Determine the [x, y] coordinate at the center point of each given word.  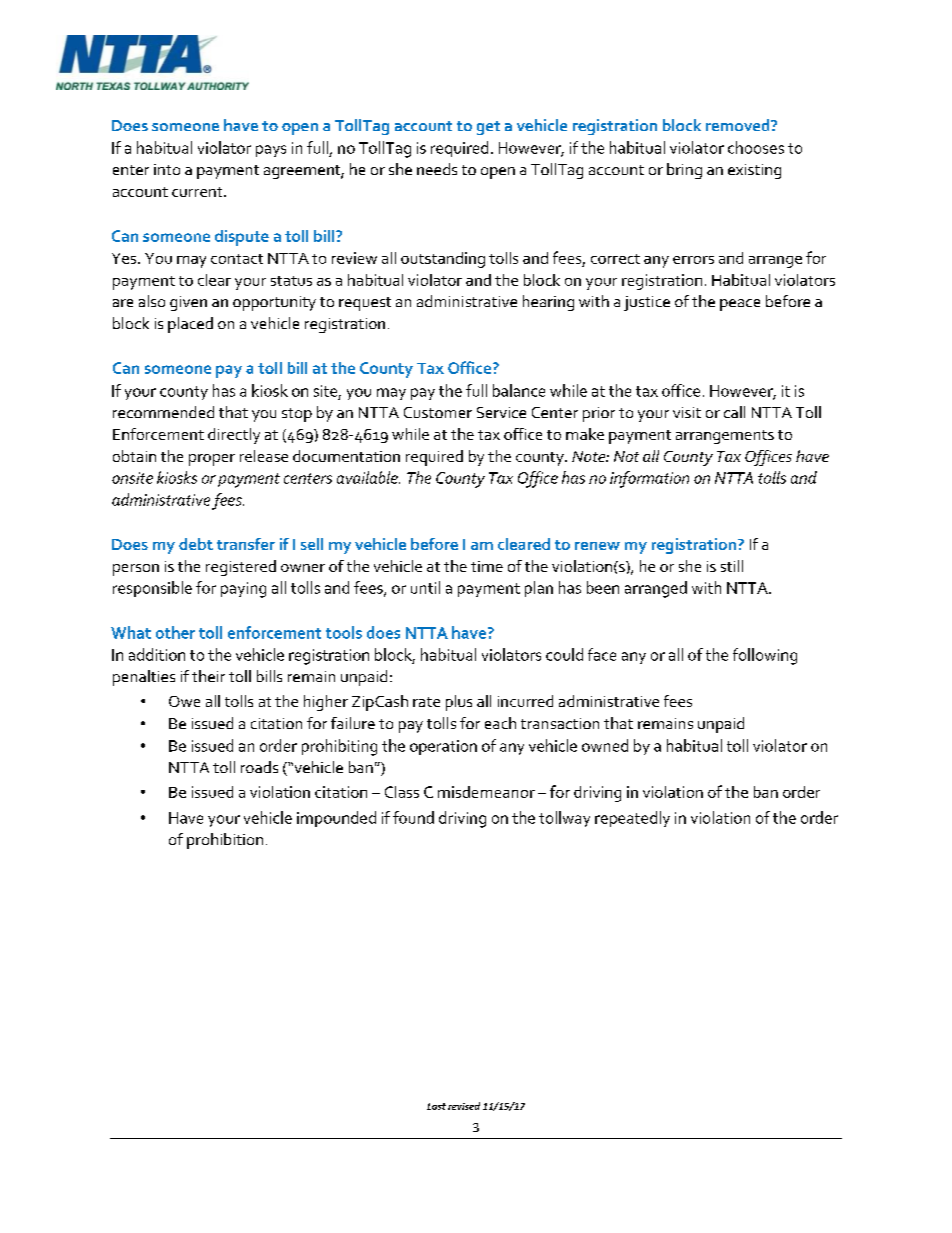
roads [259, 767]
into [167, 169]
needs [437, 169]
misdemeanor [486, 792]
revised [464, 1106]
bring [684, 171]
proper [212, 460]
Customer [438, 412]
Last [436, 1106]
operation [443, 747]
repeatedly [632, 819]
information [649, 479]
